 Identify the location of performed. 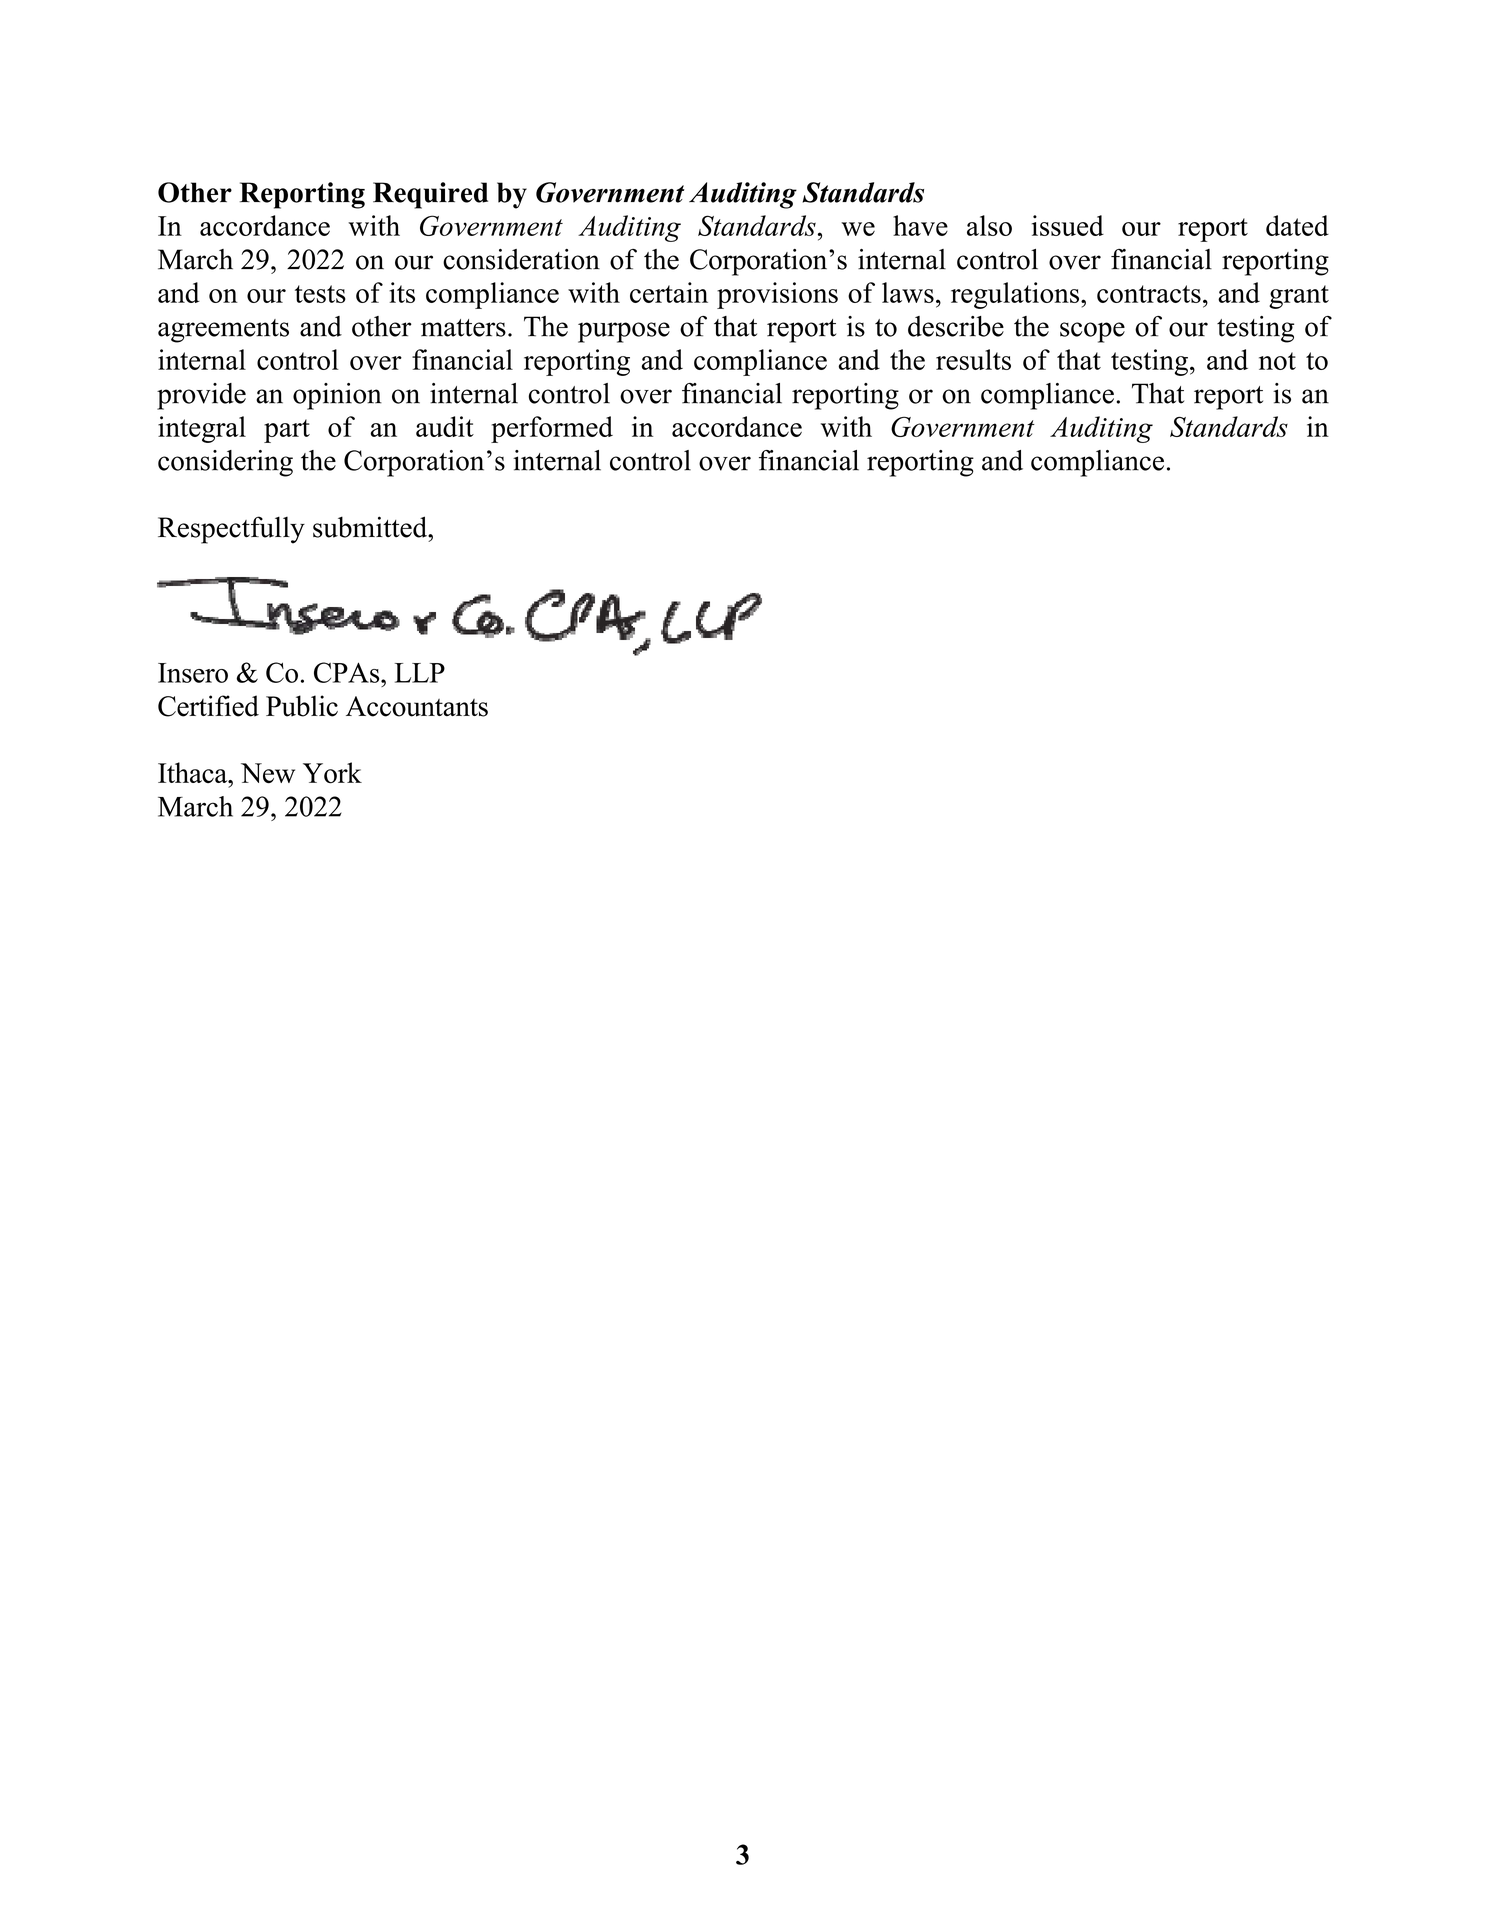
(552, 429).
